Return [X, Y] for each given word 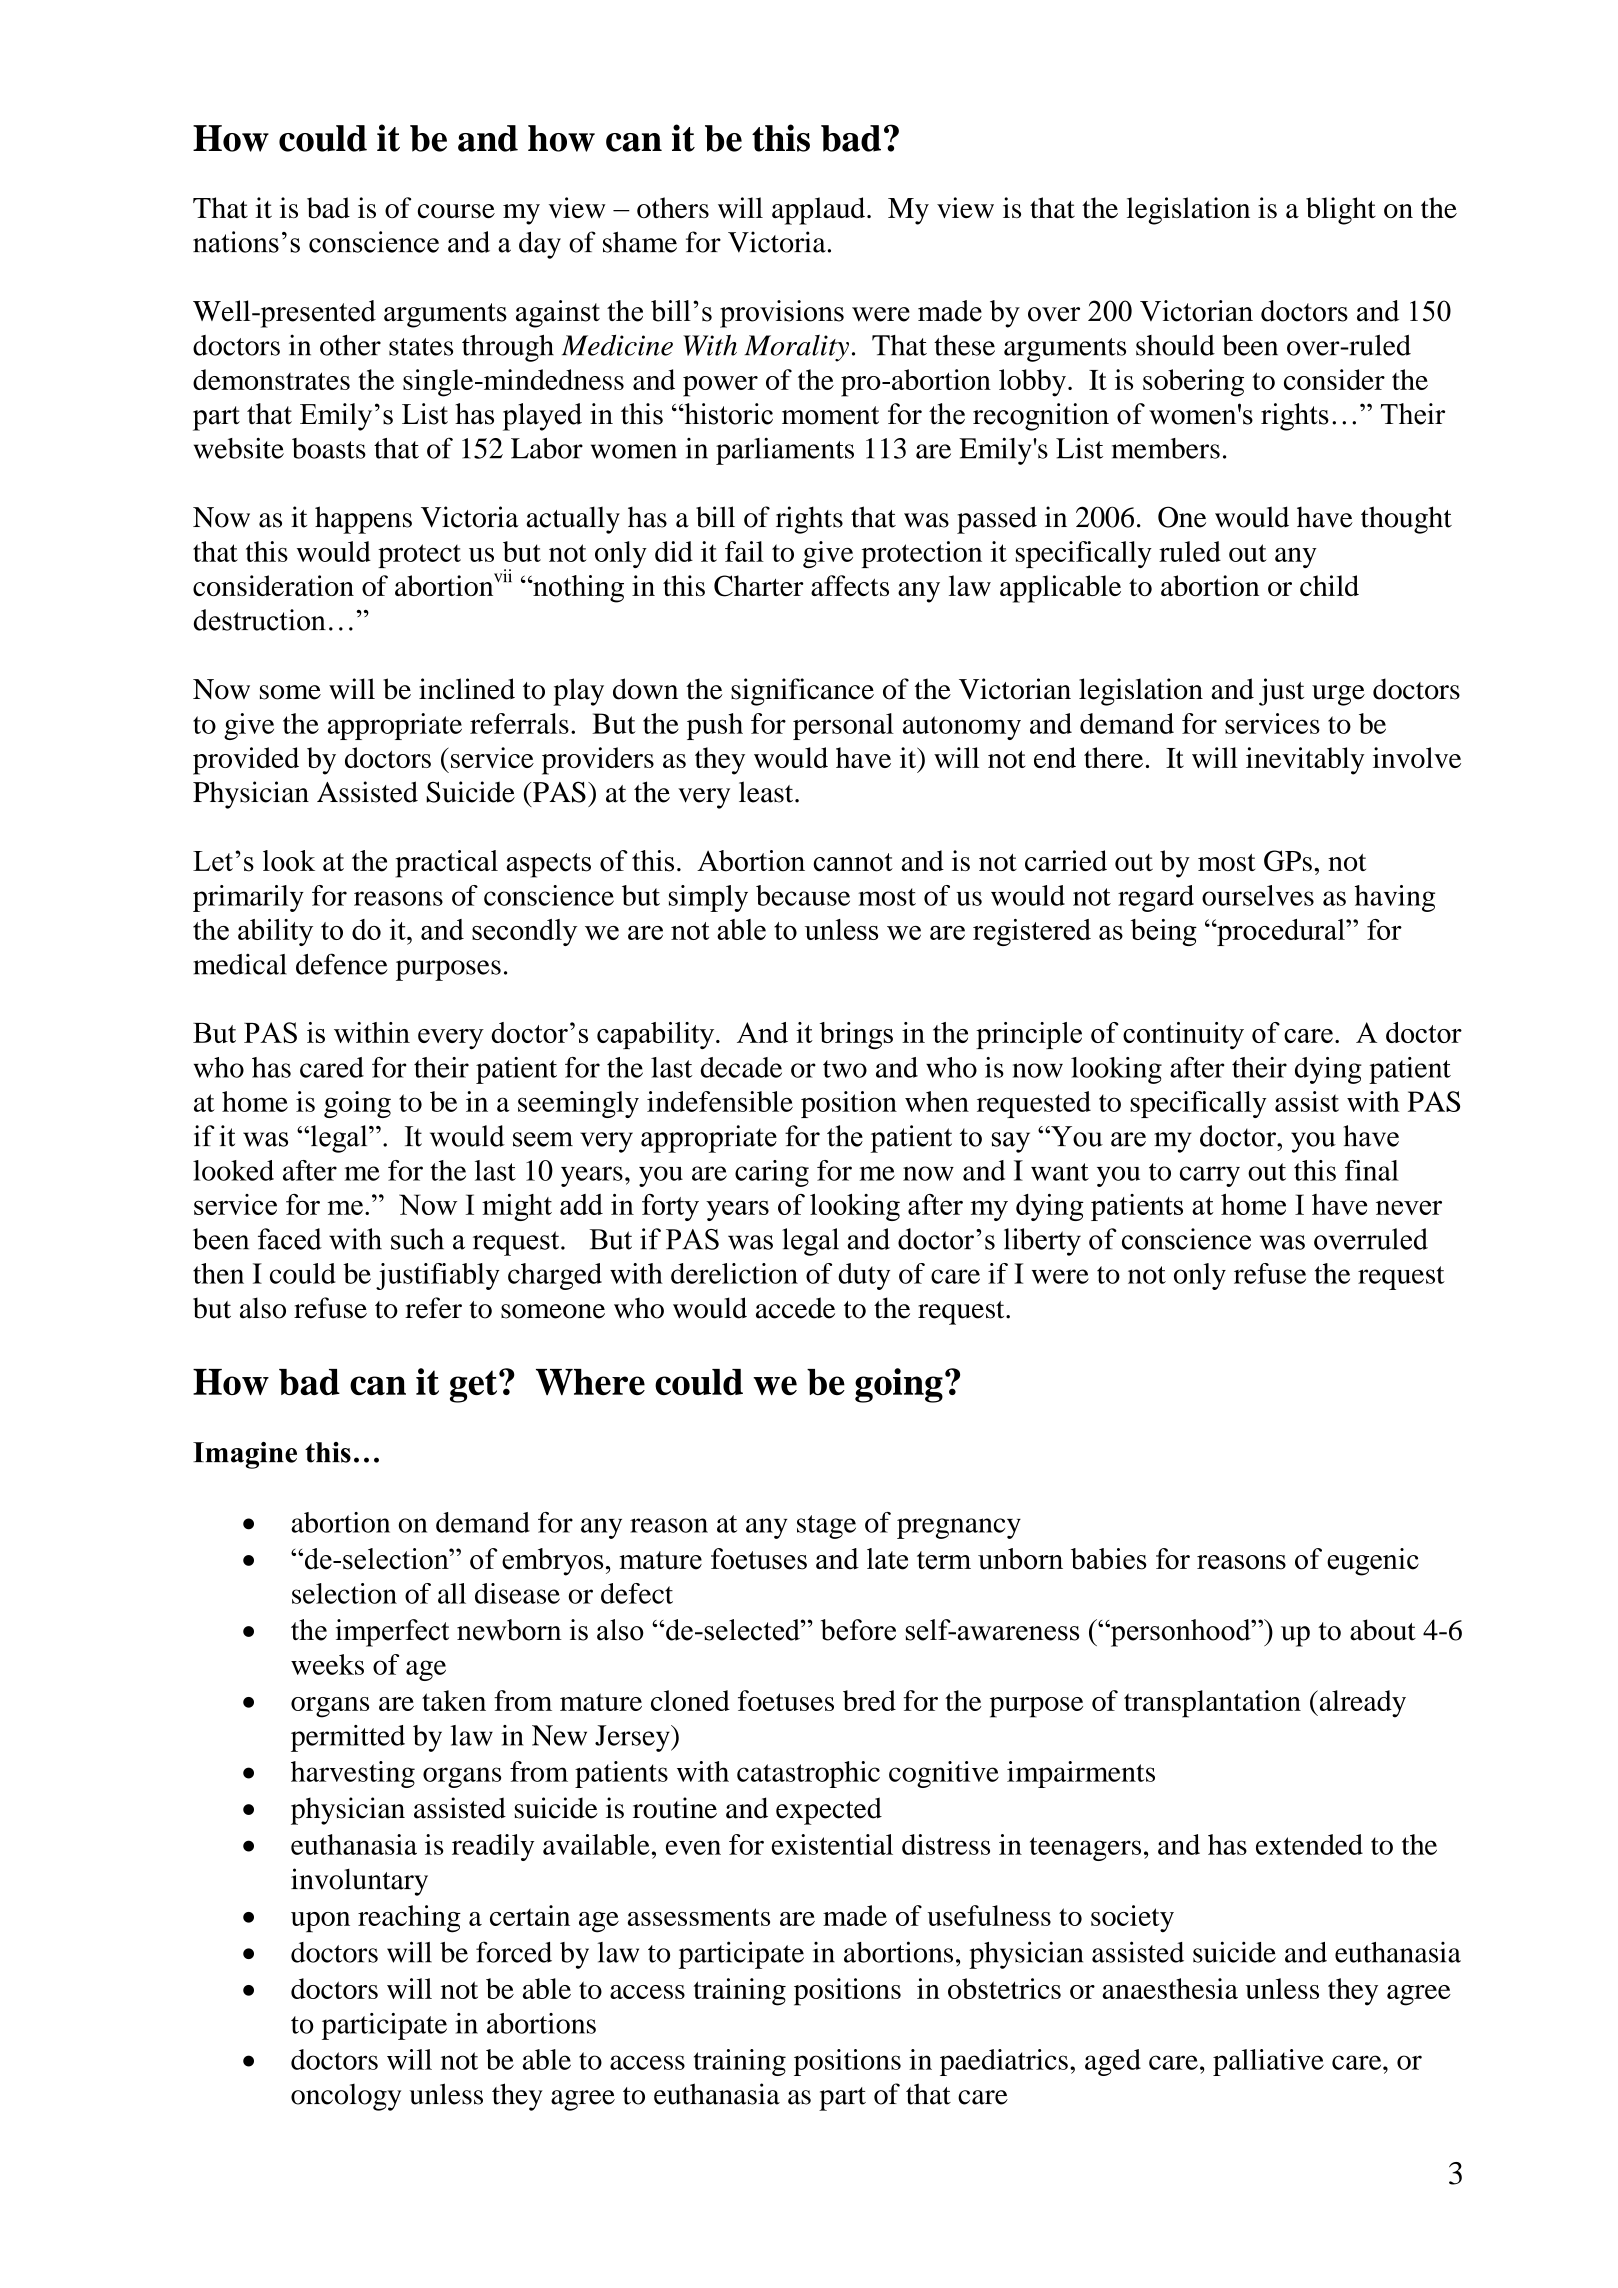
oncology [346, 2097]
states [421, 347]
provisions [782, 314]
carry [1210, 1176]
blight [1341, 211]
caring [772, 1173]
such [417, 1239]
